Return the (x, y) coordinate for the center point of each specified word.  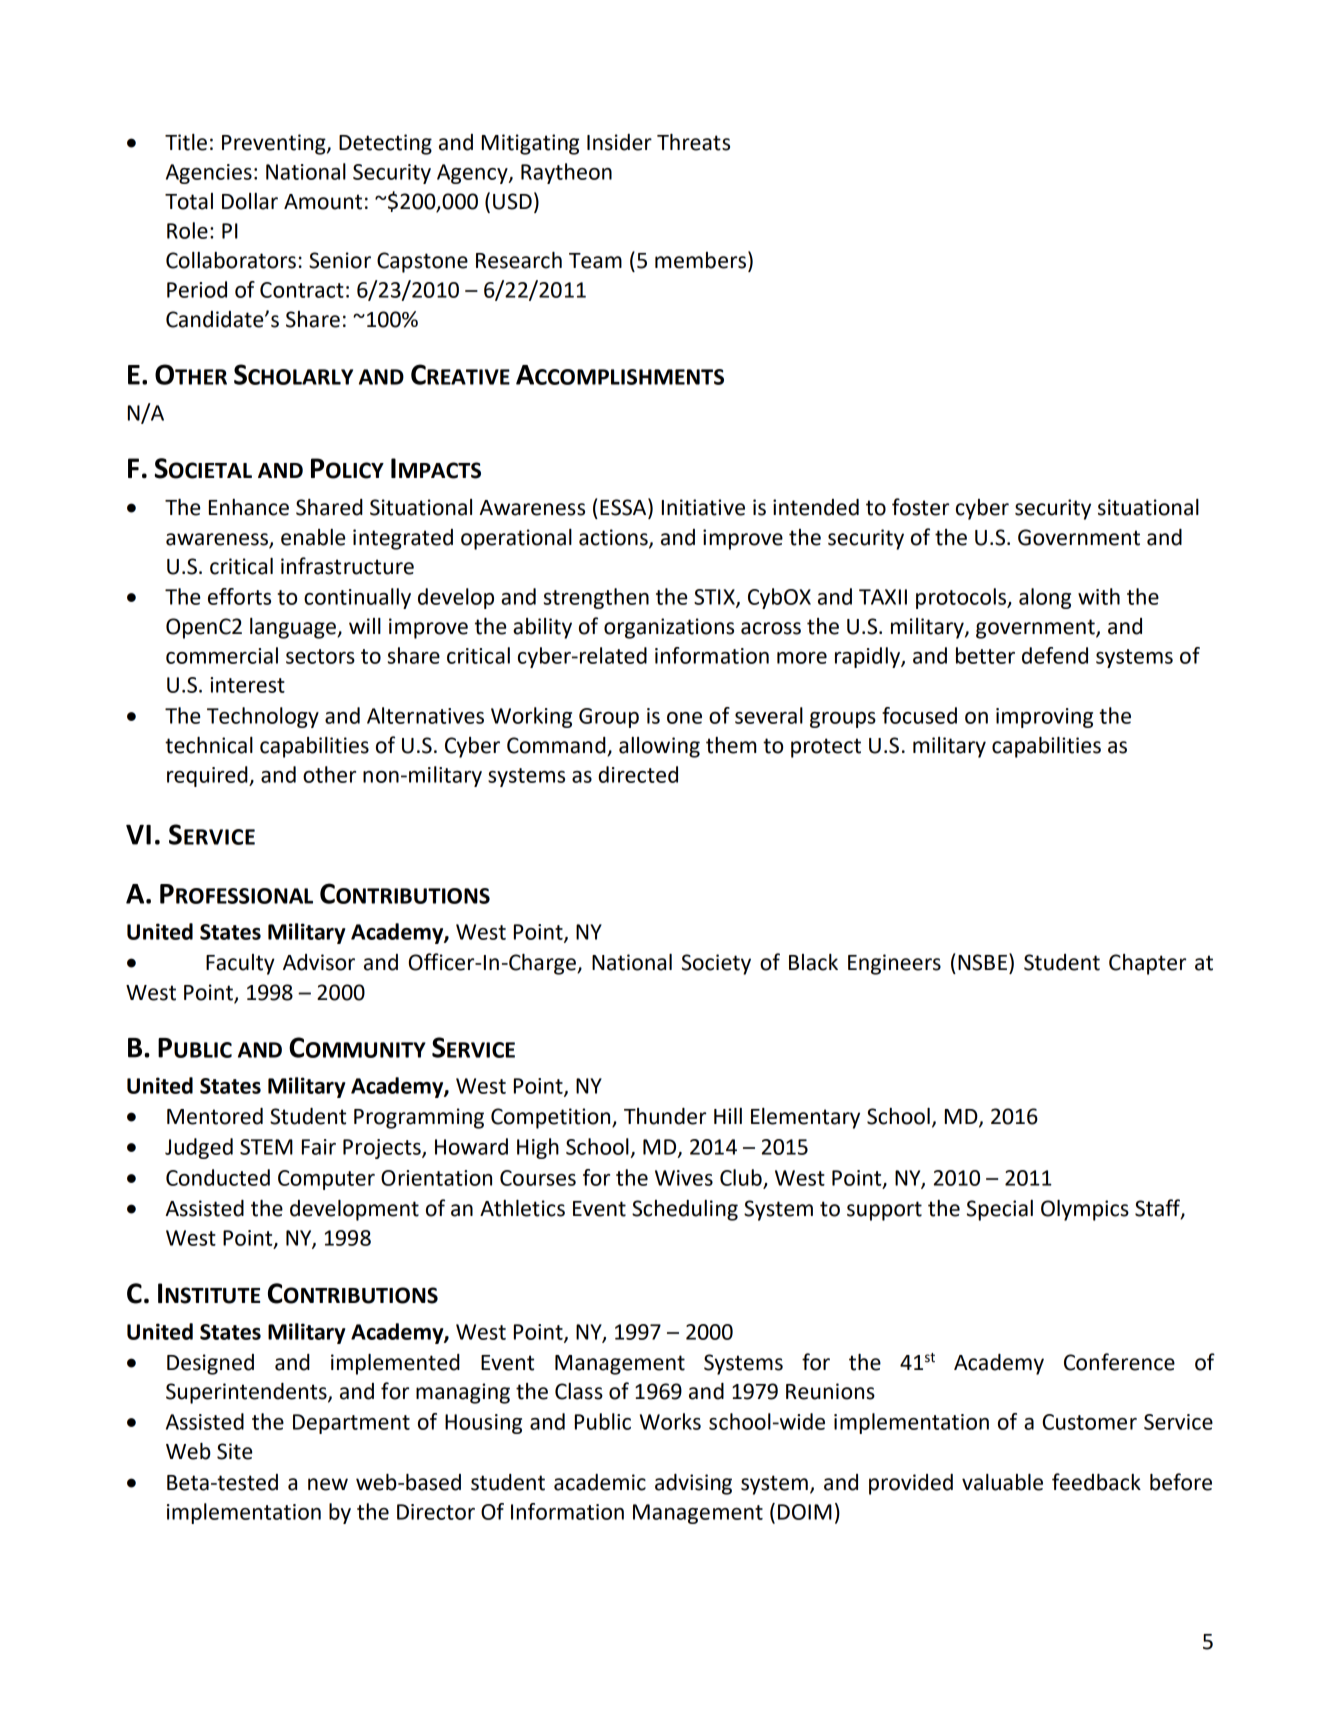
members (700, 260)
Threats (693, 142)
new (328, 1484)
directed (638, 774)
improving (1044, 718)
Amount (323, 202)
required (208, 776)
